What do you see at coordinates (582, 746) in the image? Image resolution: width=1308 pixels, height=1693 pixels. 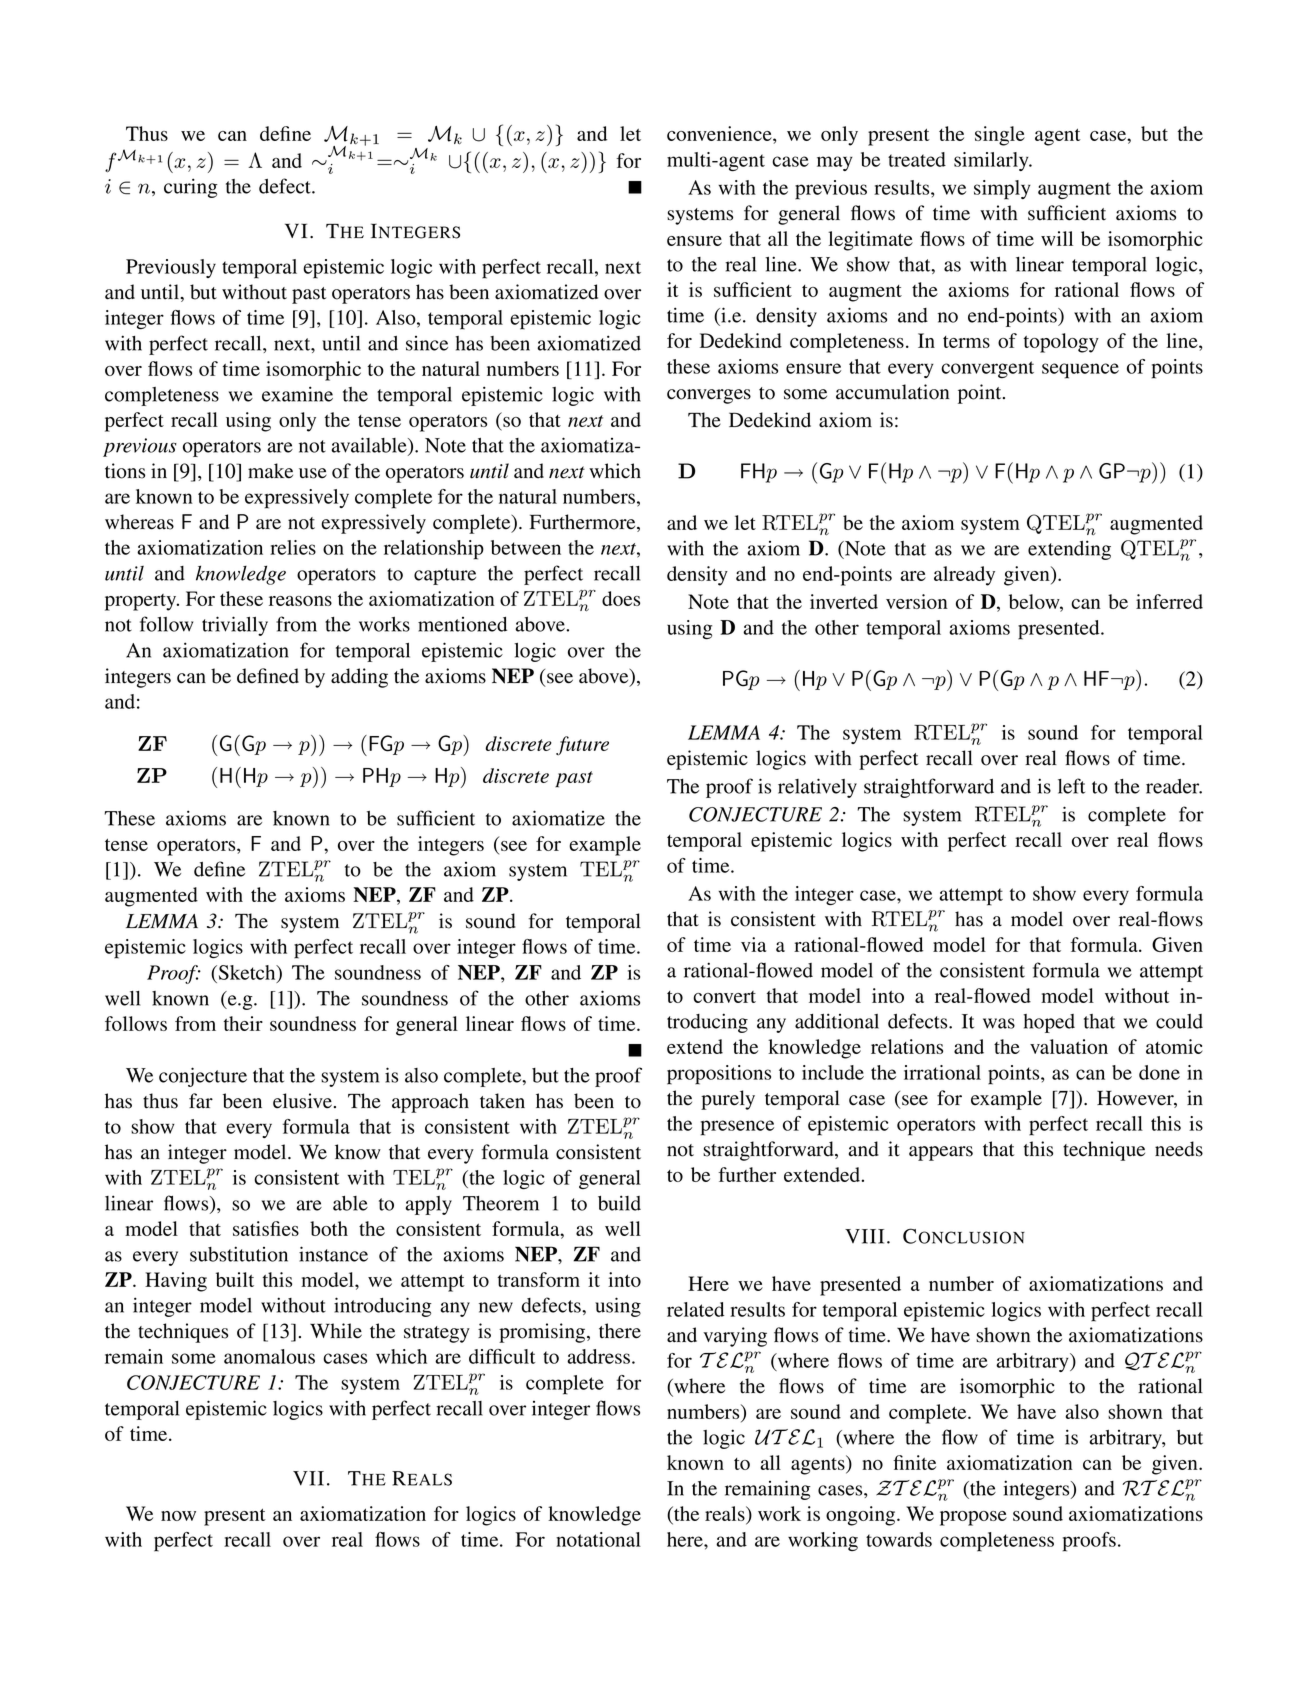 I see `future` at bounding box center [582, 746].
